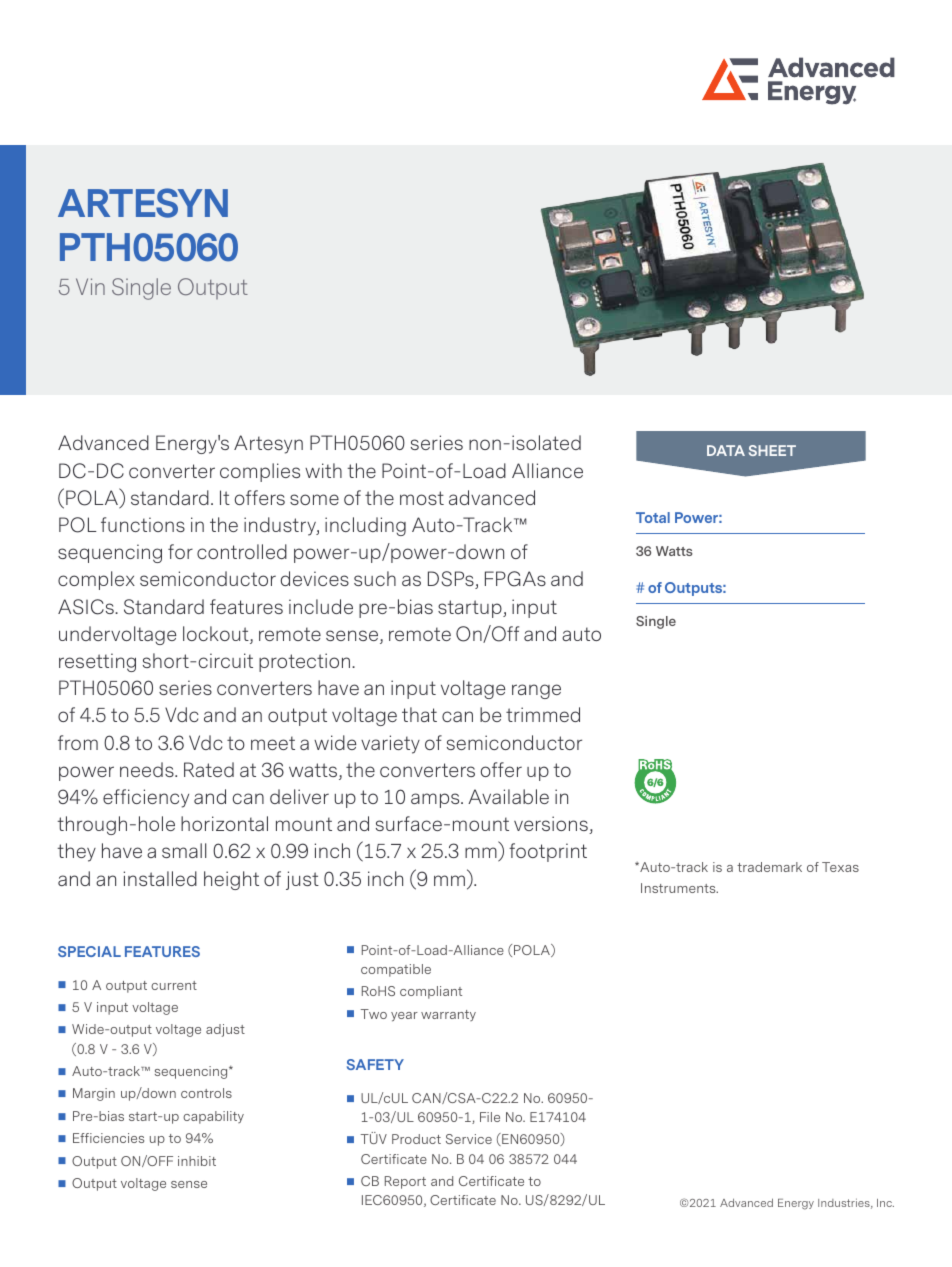 The height and width of the document is (1267, 952). I want to click on Vin, so click(90, 286).
